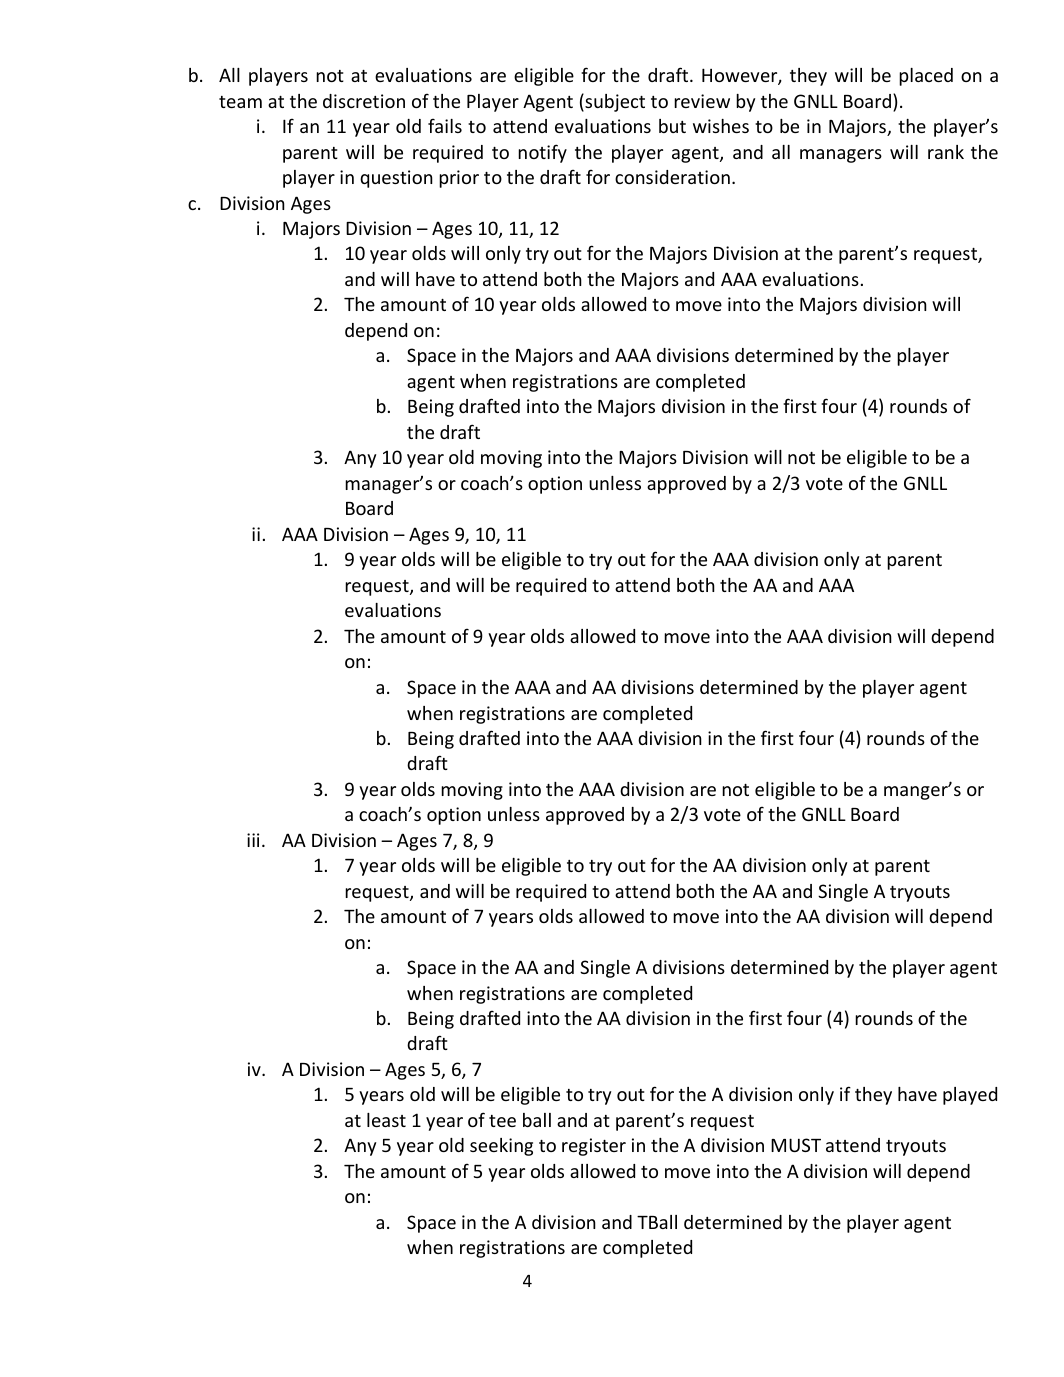 This image has width=1064, height=1377. What do you see at coordinates (594, 1147) in the image?
I see `register` at bounding box center [594, 1147].
